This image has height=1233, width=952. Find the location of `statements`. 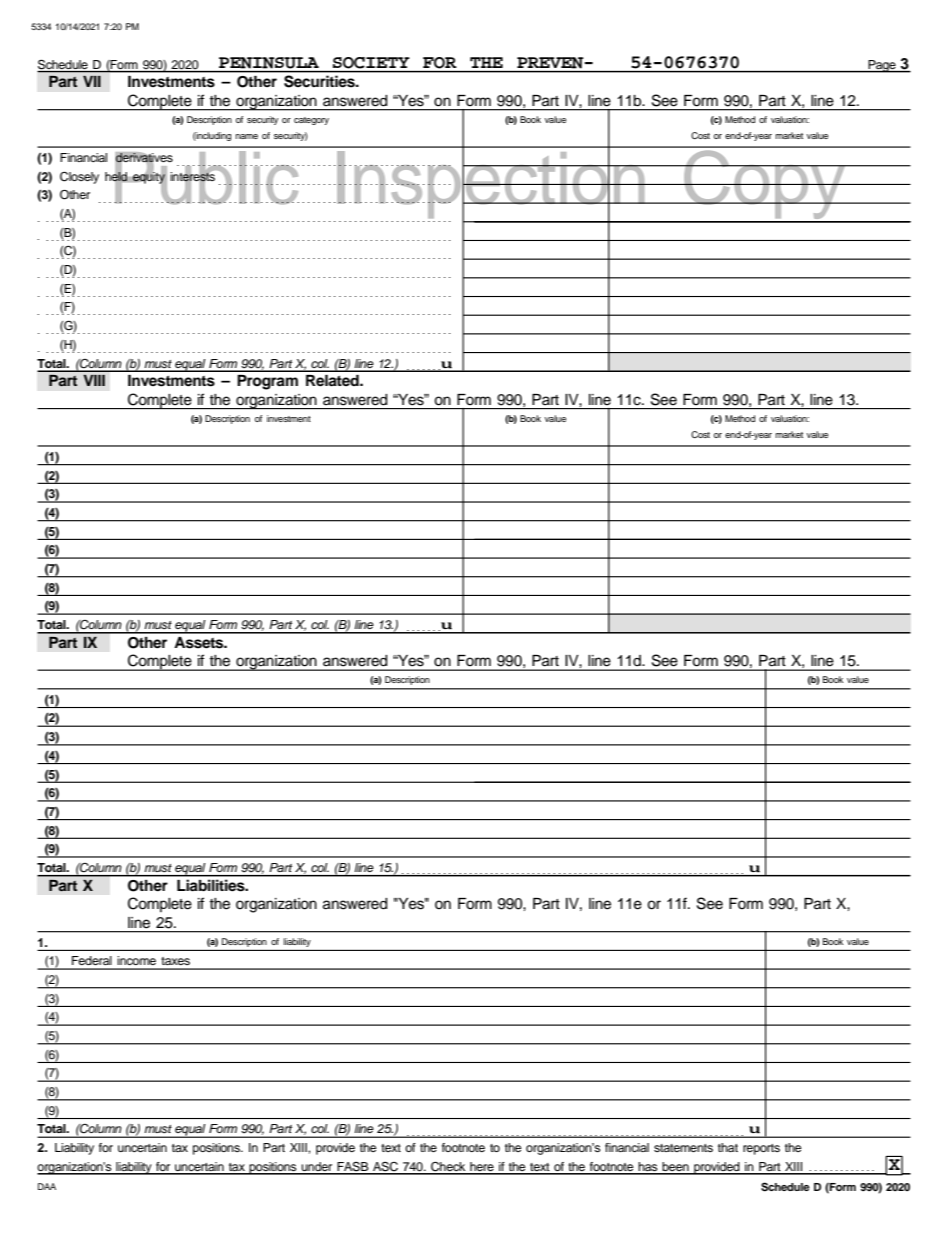

statements is located at coordinates (683, 1148).
